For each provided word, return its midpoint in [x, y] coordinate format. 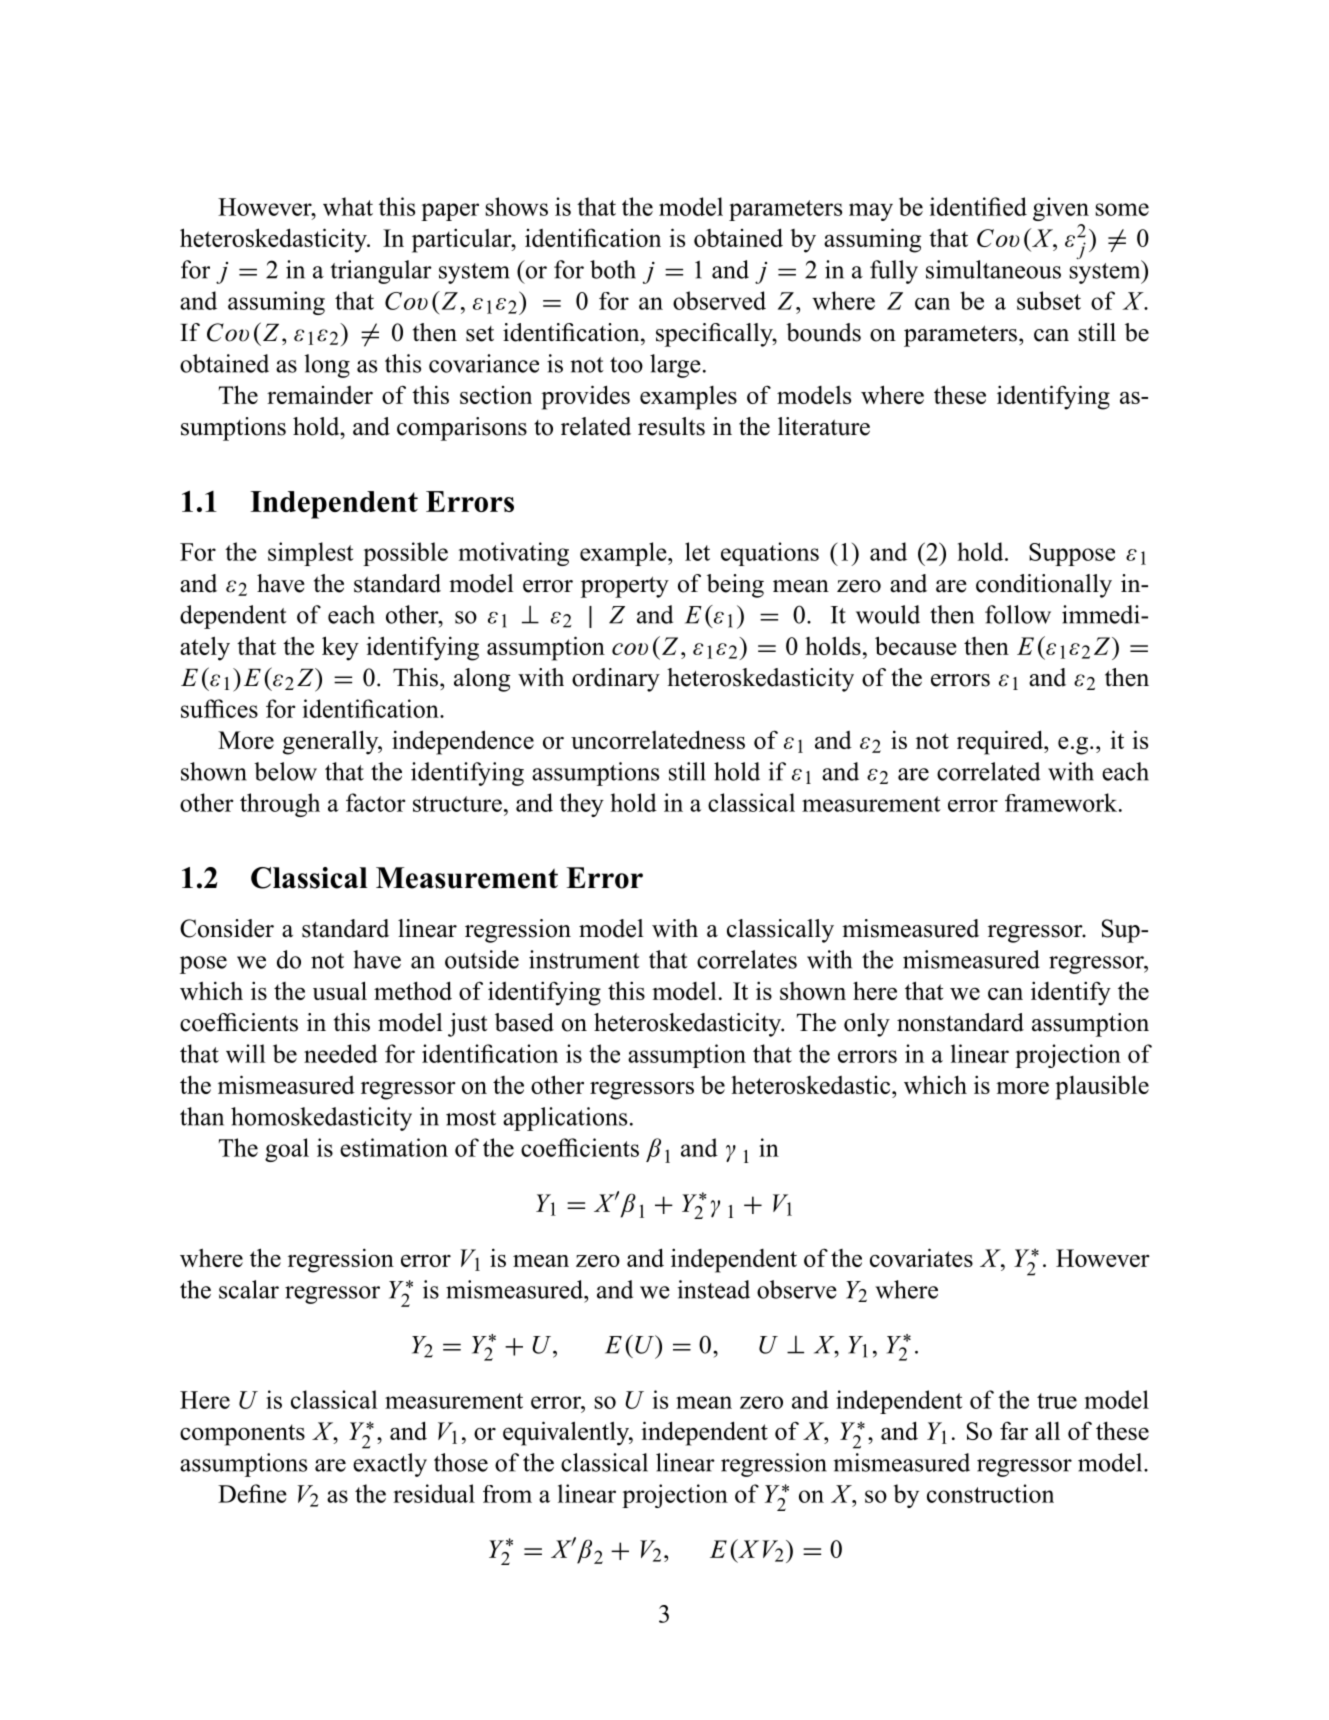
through [280, 805]
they [582, 805]
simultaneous [993, 269]
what [348, 206]
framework [1062, 802]
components [242, 1435]
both [613, 269]
